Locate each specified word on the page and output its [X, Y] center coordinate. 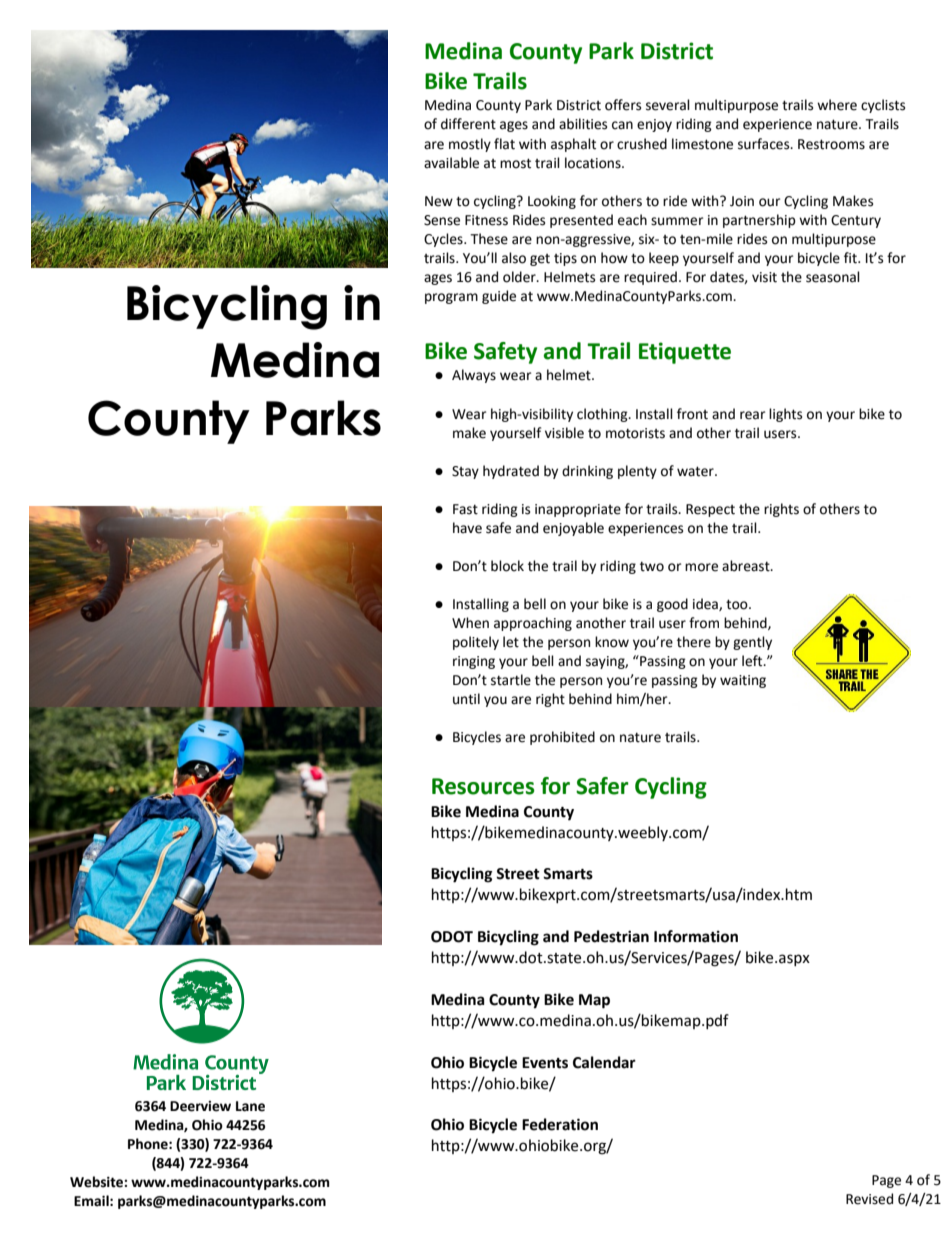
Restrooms [831, 144]
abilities [583, 124]
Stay [465, 472]
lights [785, 415]
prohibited [562, 738]
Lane [250, 1106]
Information [696, 936]
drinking [587, 472]
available [451, 163]
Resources [483, 786]
